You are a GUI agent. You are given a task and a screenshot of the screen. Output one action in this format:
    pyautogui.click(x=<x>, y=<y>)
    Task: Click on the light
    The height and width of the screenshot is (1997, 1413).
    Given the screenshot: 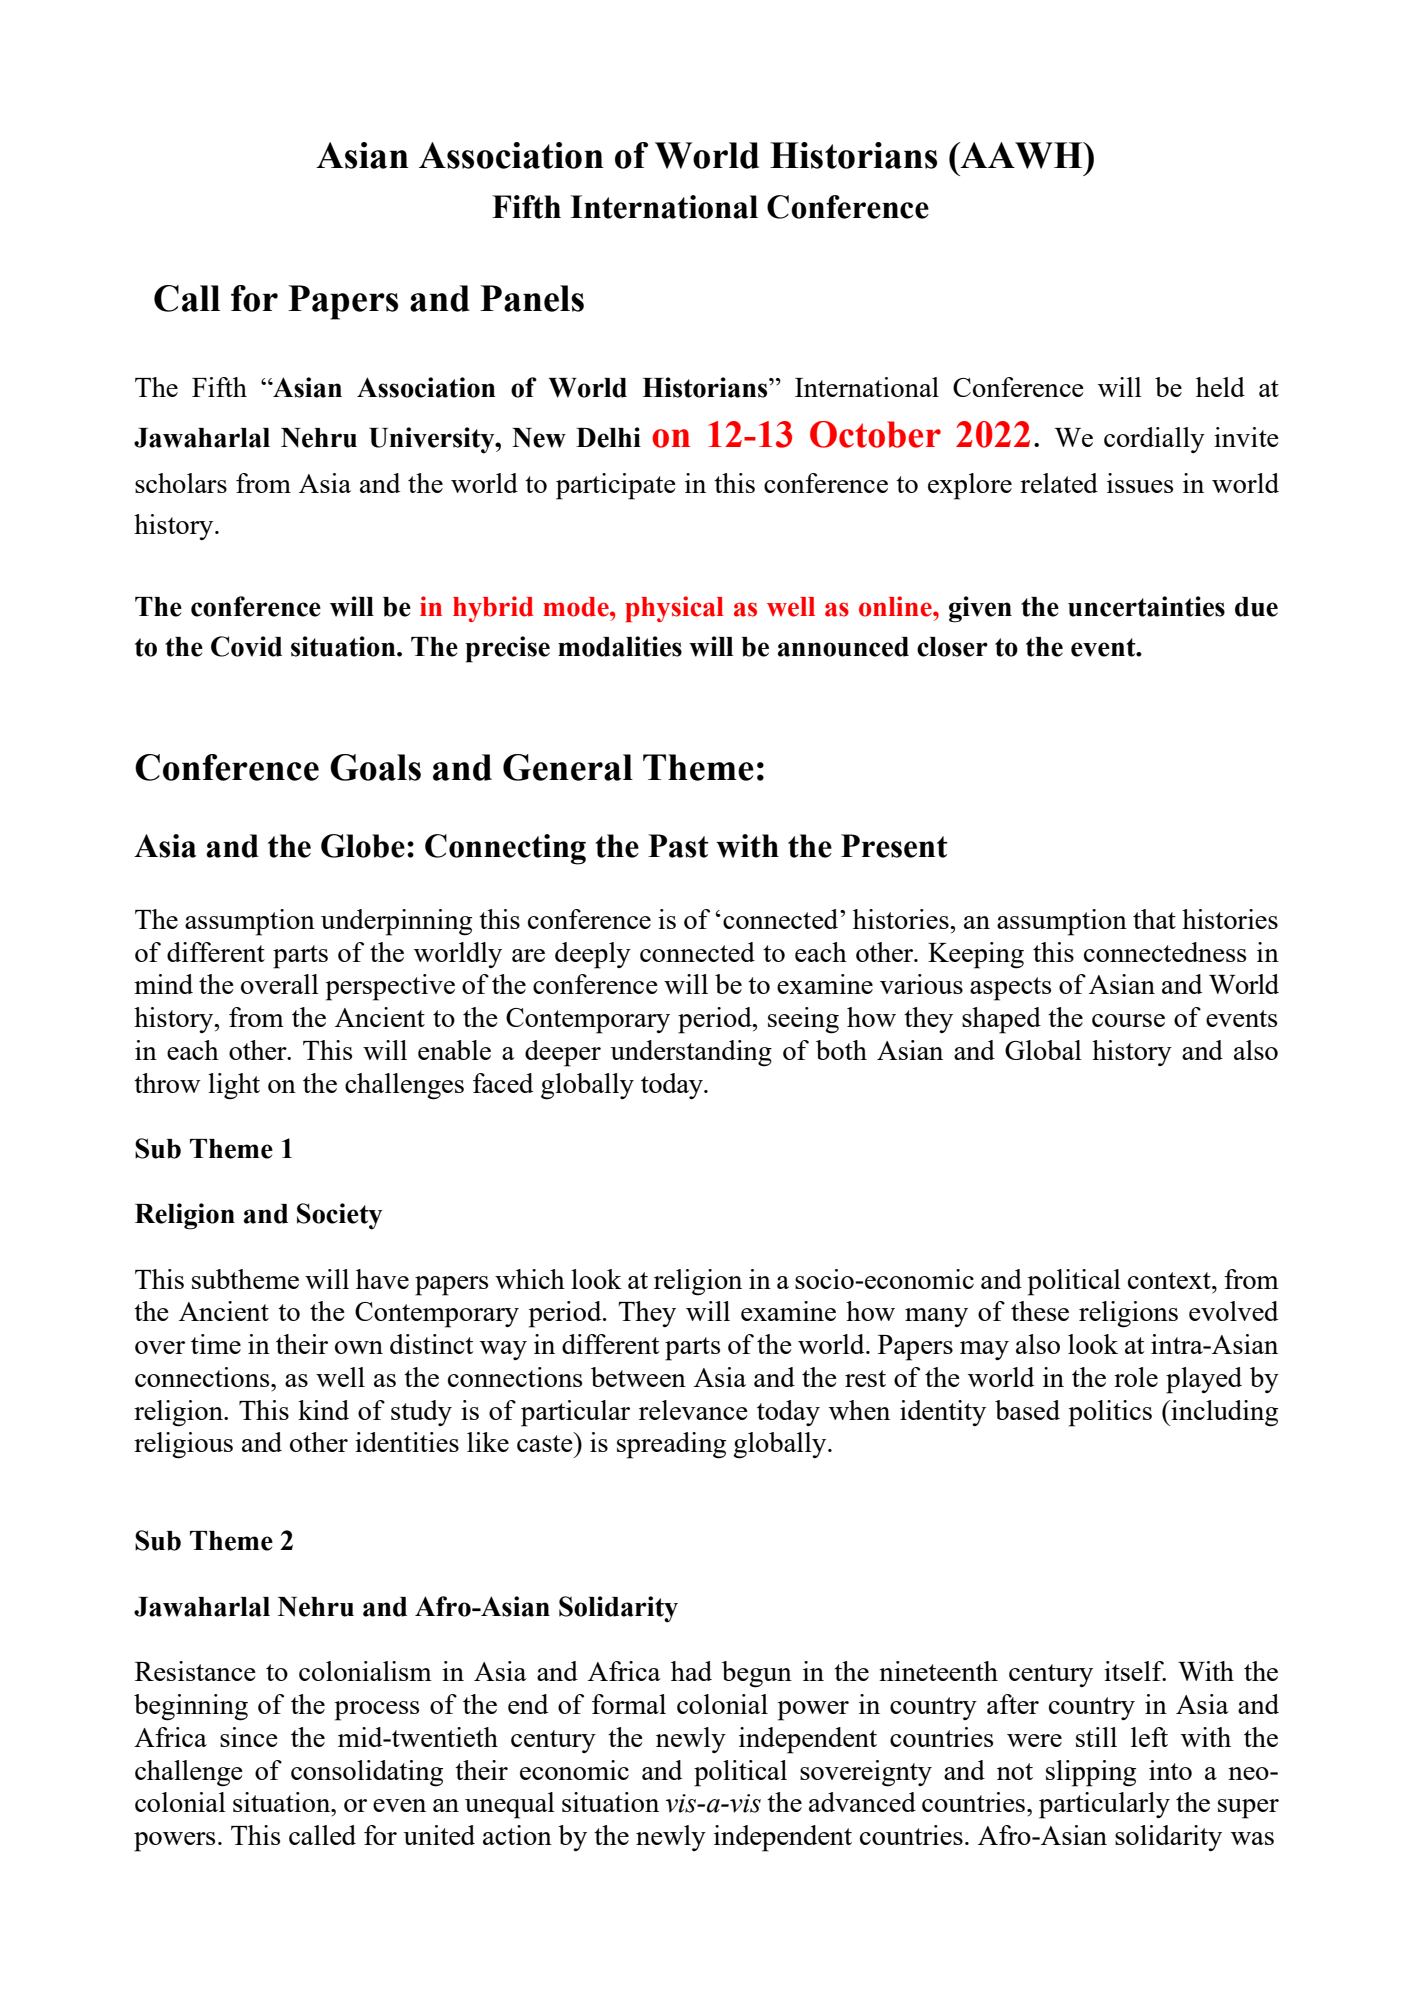 What is the action you would take?
    pyautogui.click(x=234, y=1086)
